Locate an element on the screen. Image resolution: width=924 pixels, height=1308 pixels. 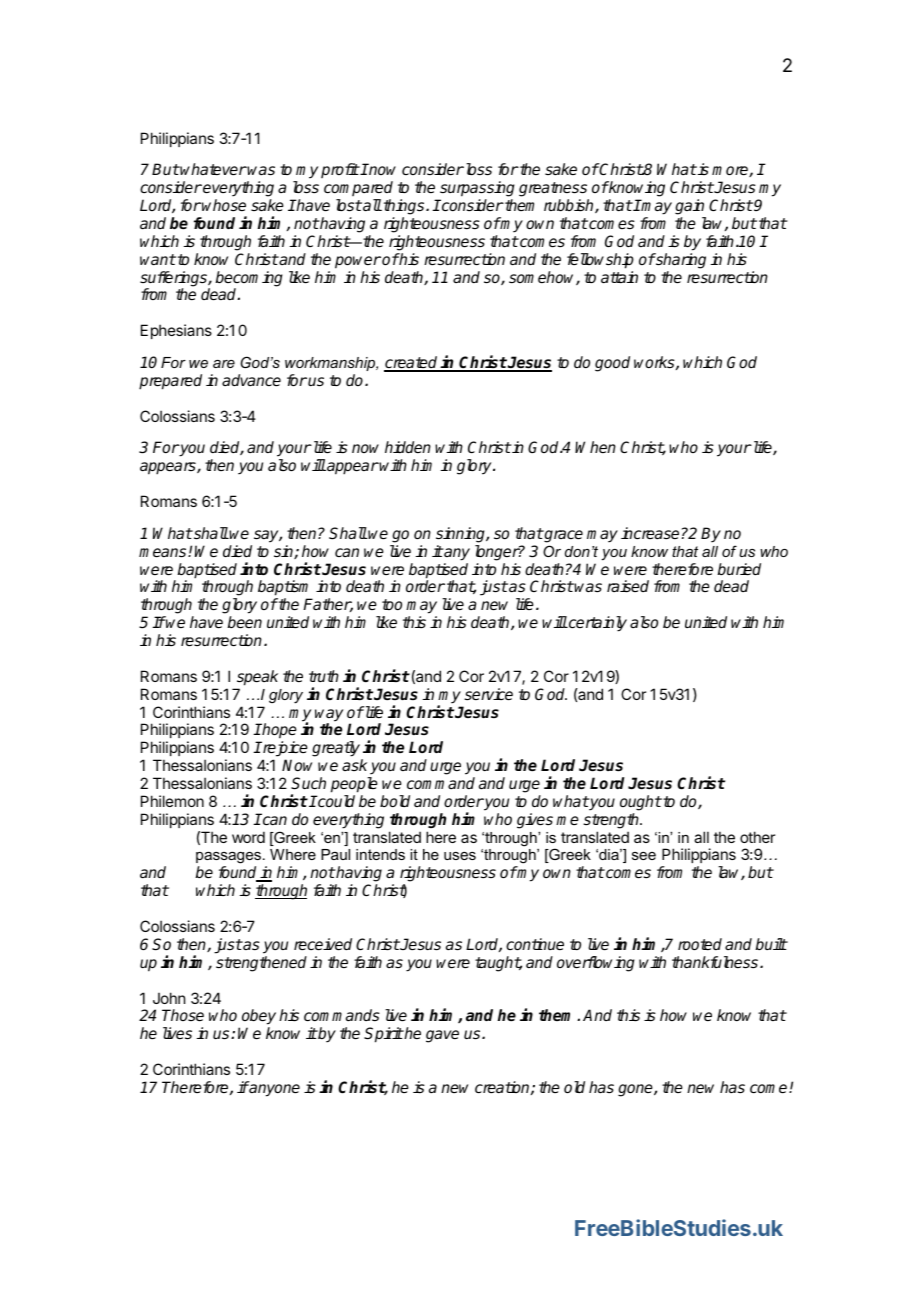
too is located at coordinates (392, 604).
